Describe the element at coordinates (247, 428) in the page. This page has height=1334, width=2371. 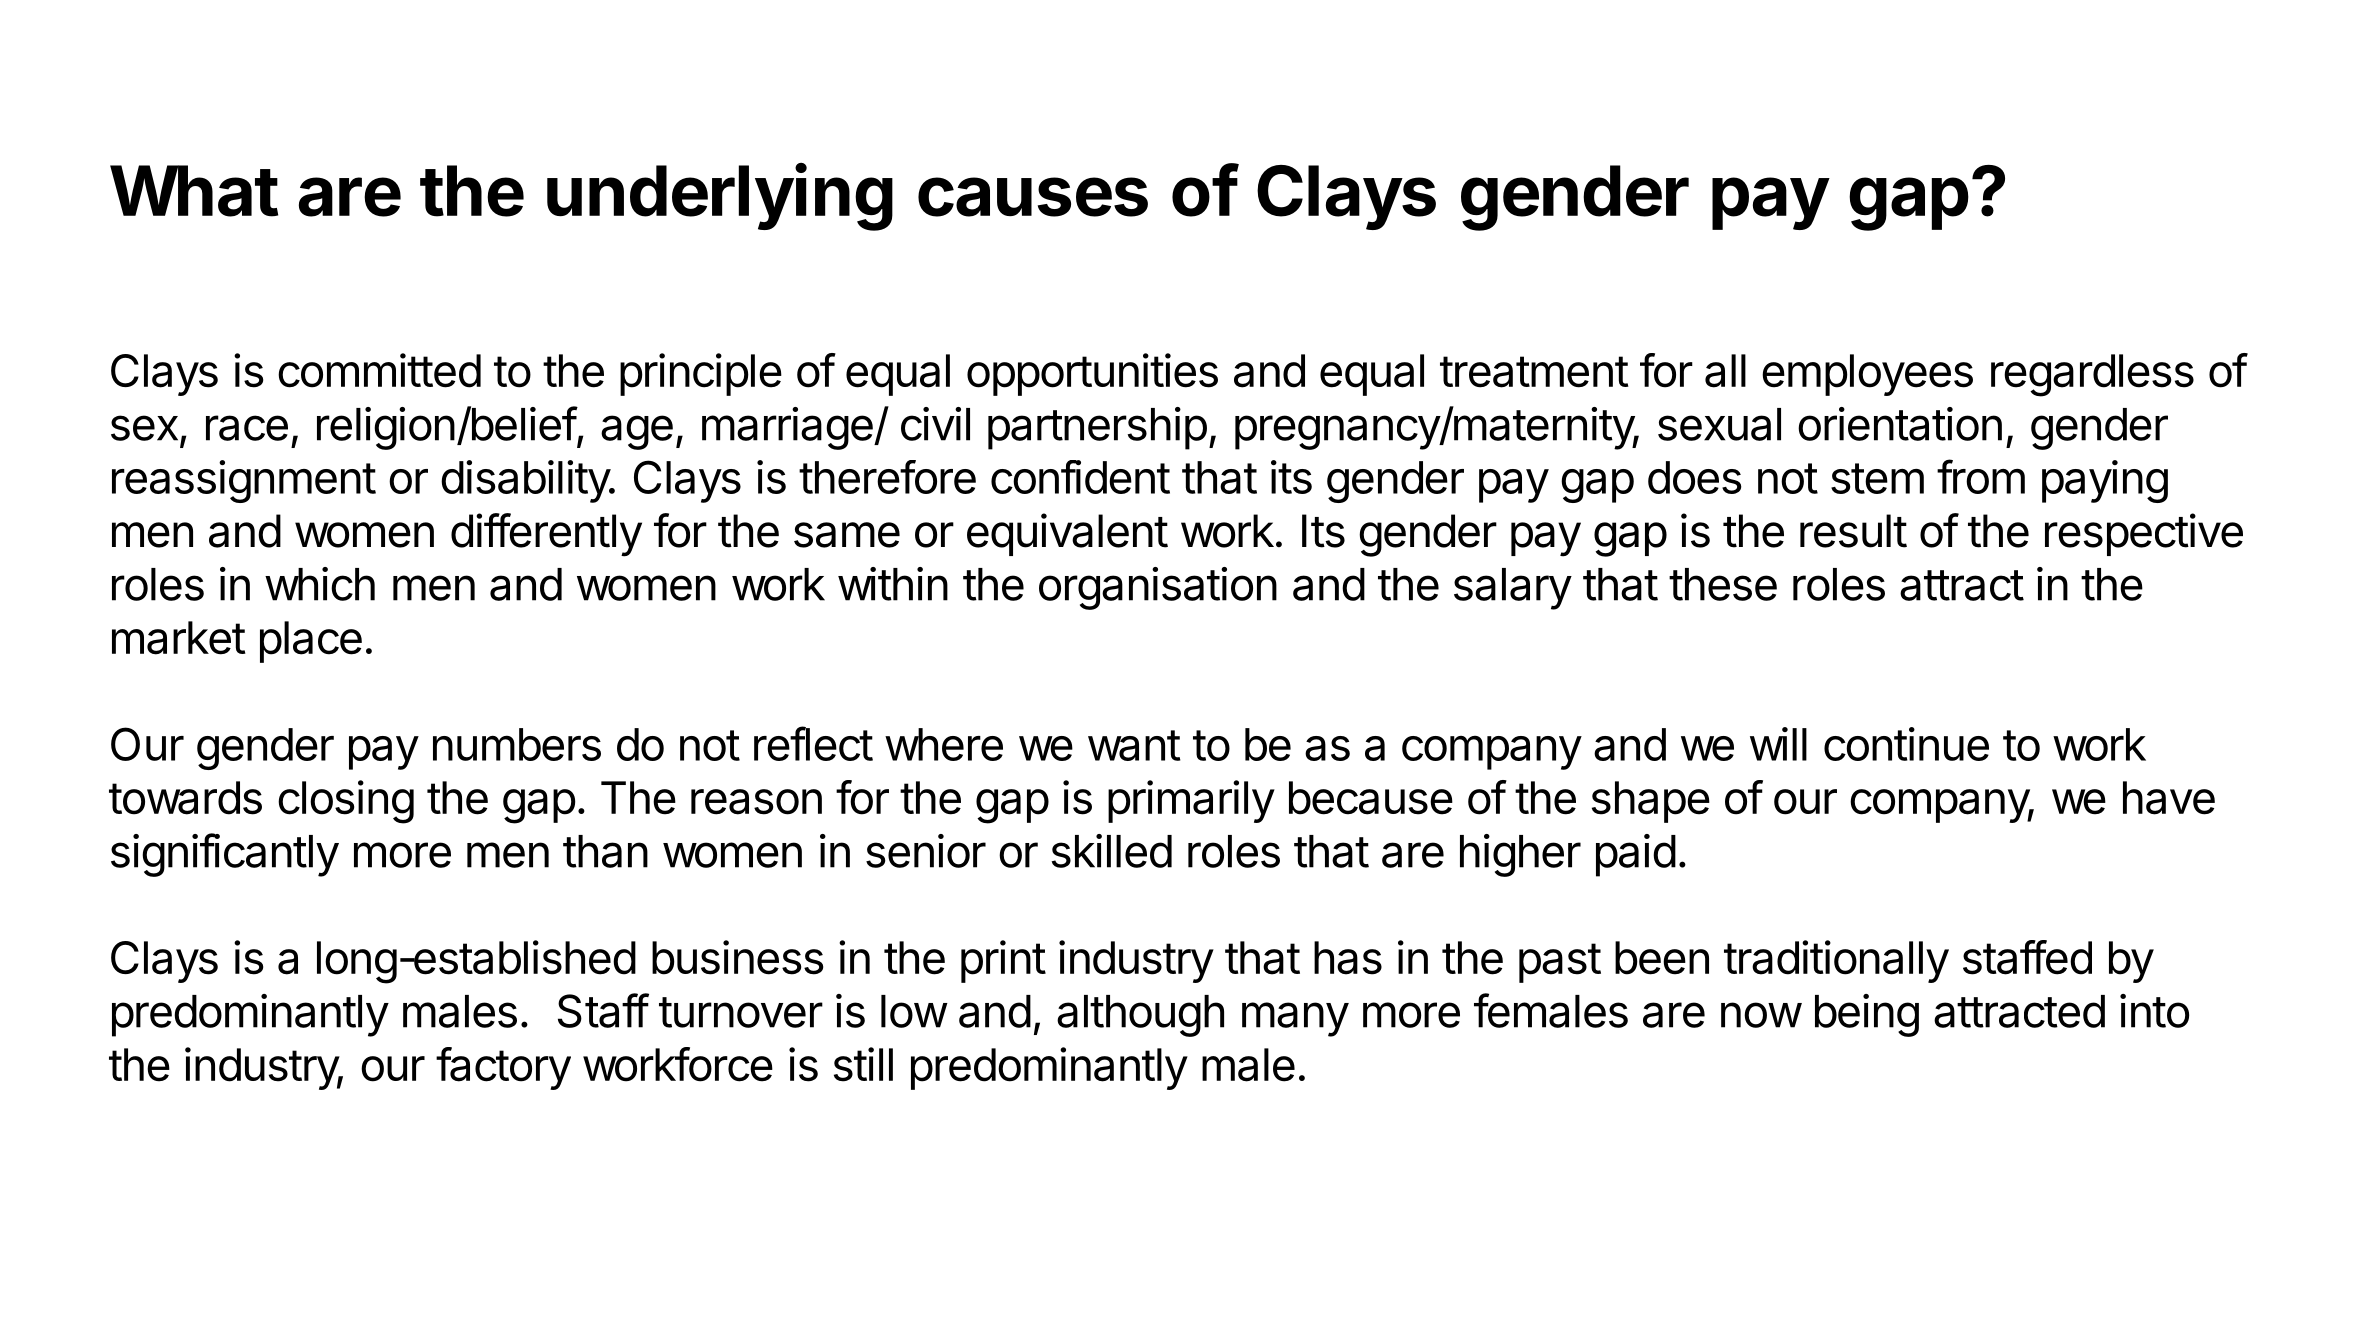
I see `race` at that location.
